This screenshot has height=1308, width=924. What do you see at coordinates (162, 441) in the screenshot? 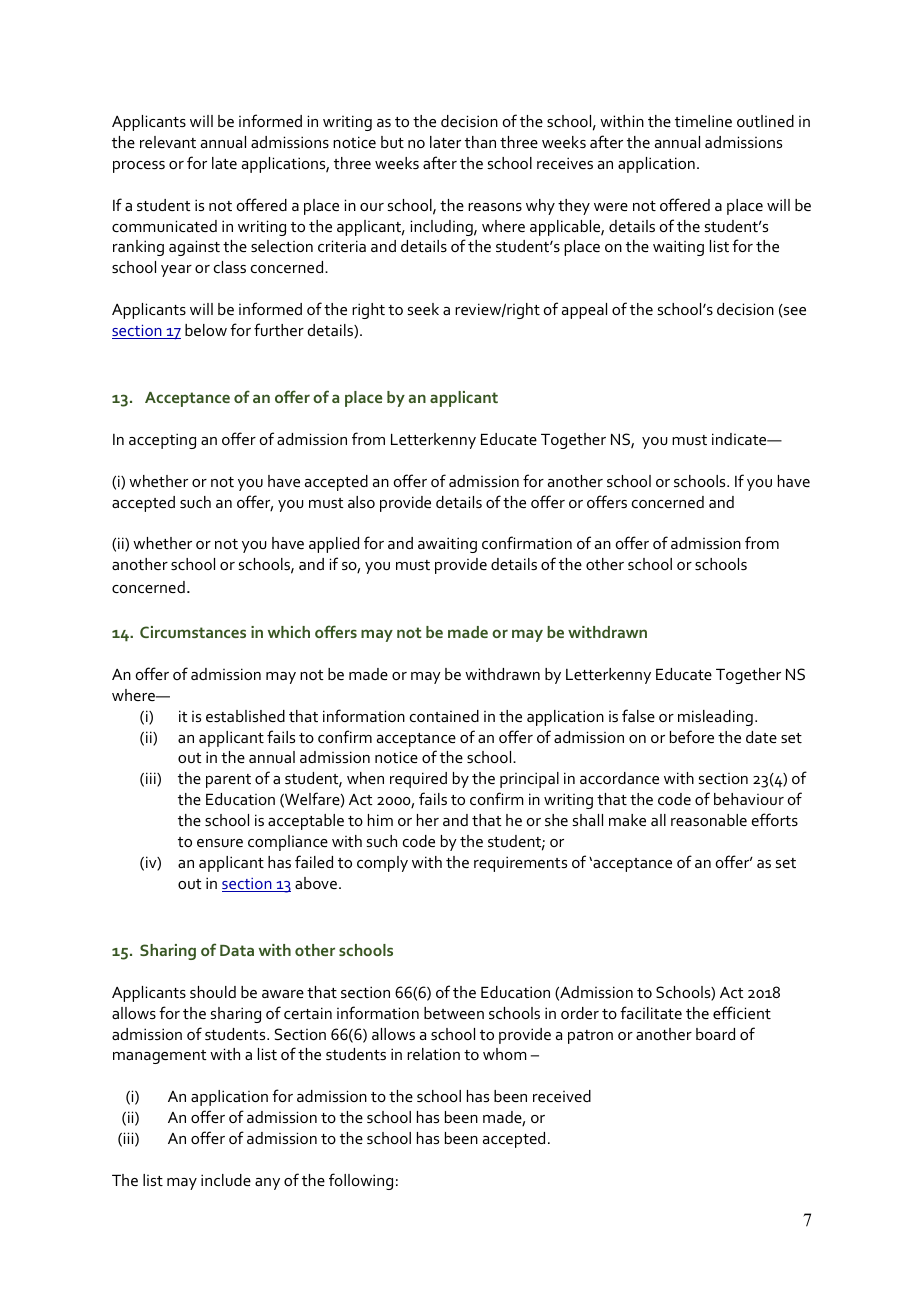
I see `accepting` at bounding box center [162, 441].
